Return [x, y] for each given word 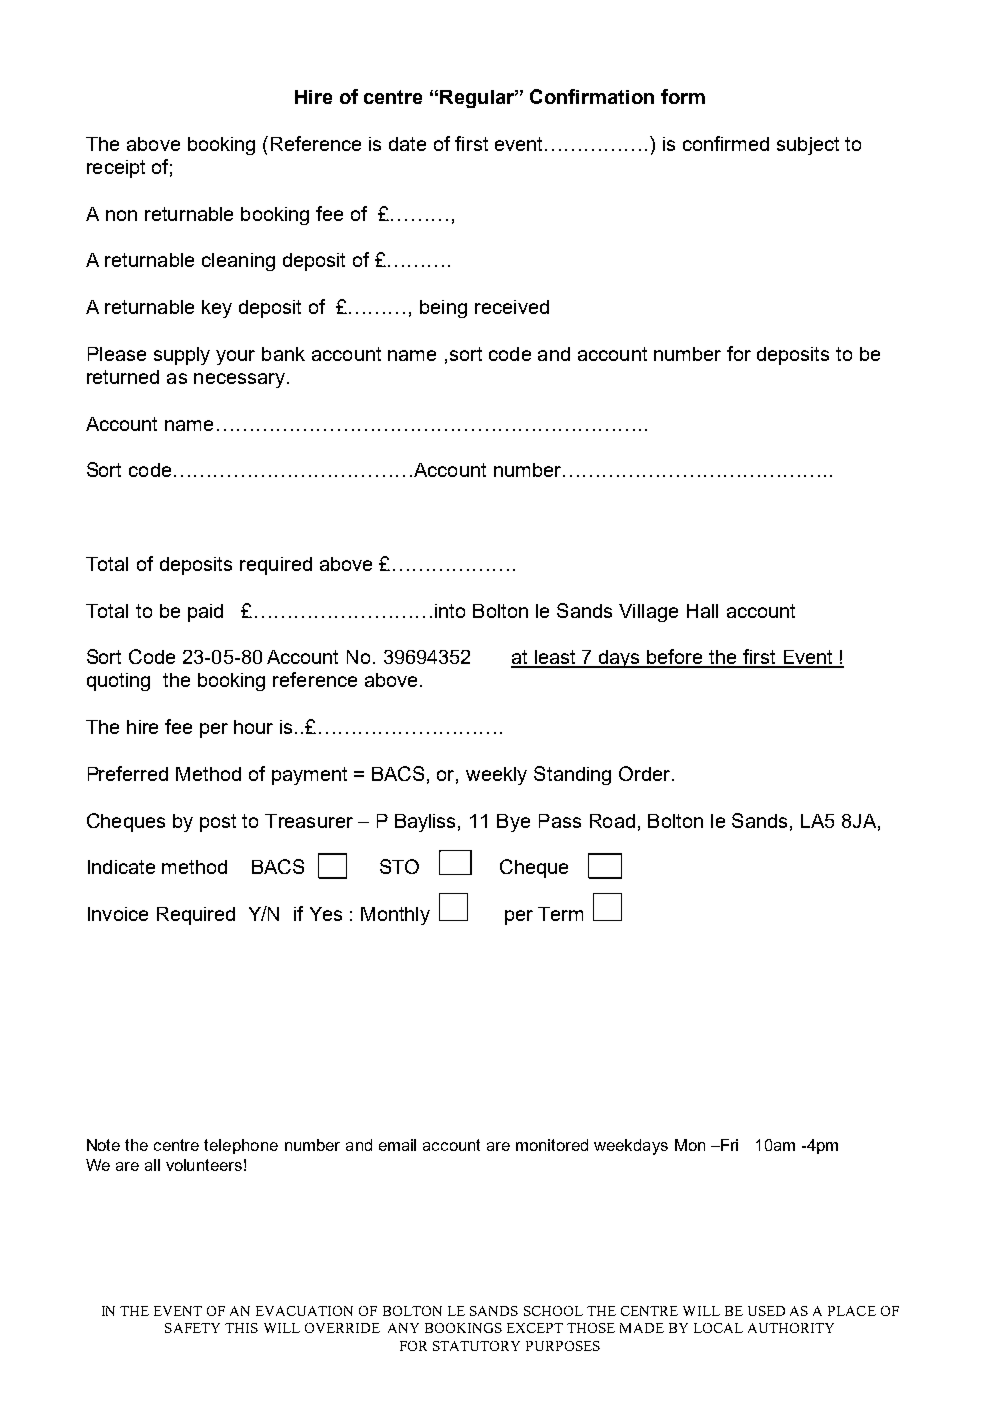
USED [766, 1311]
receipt [116, 169]
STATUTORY [476, 1346]
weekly [496, 776]
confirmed [726, 143]
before [676, 658]
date [407, 144]
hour [253, 727]
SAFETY [192, 1328]
